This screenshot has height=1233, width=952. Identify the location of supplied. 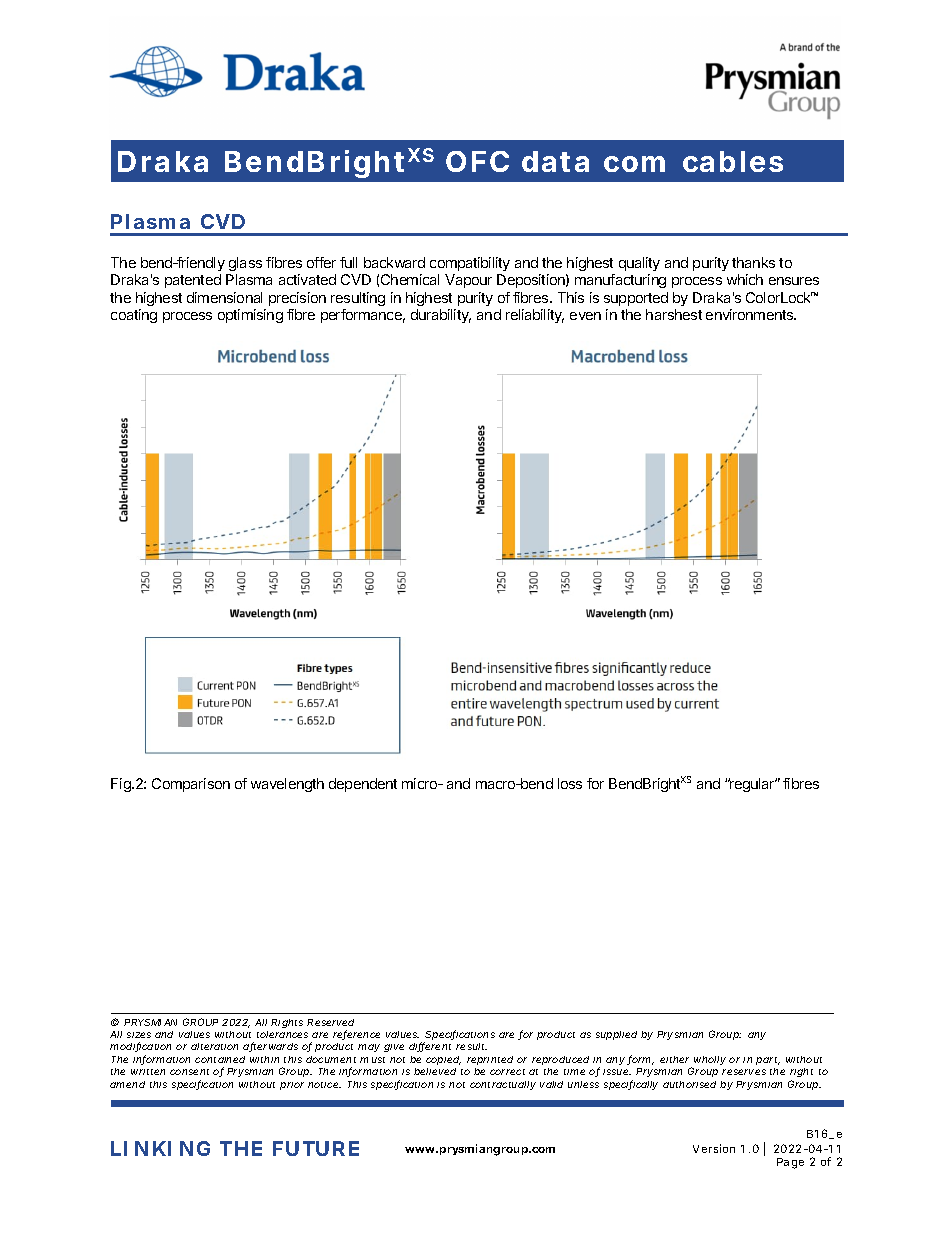
(616, 1035).
